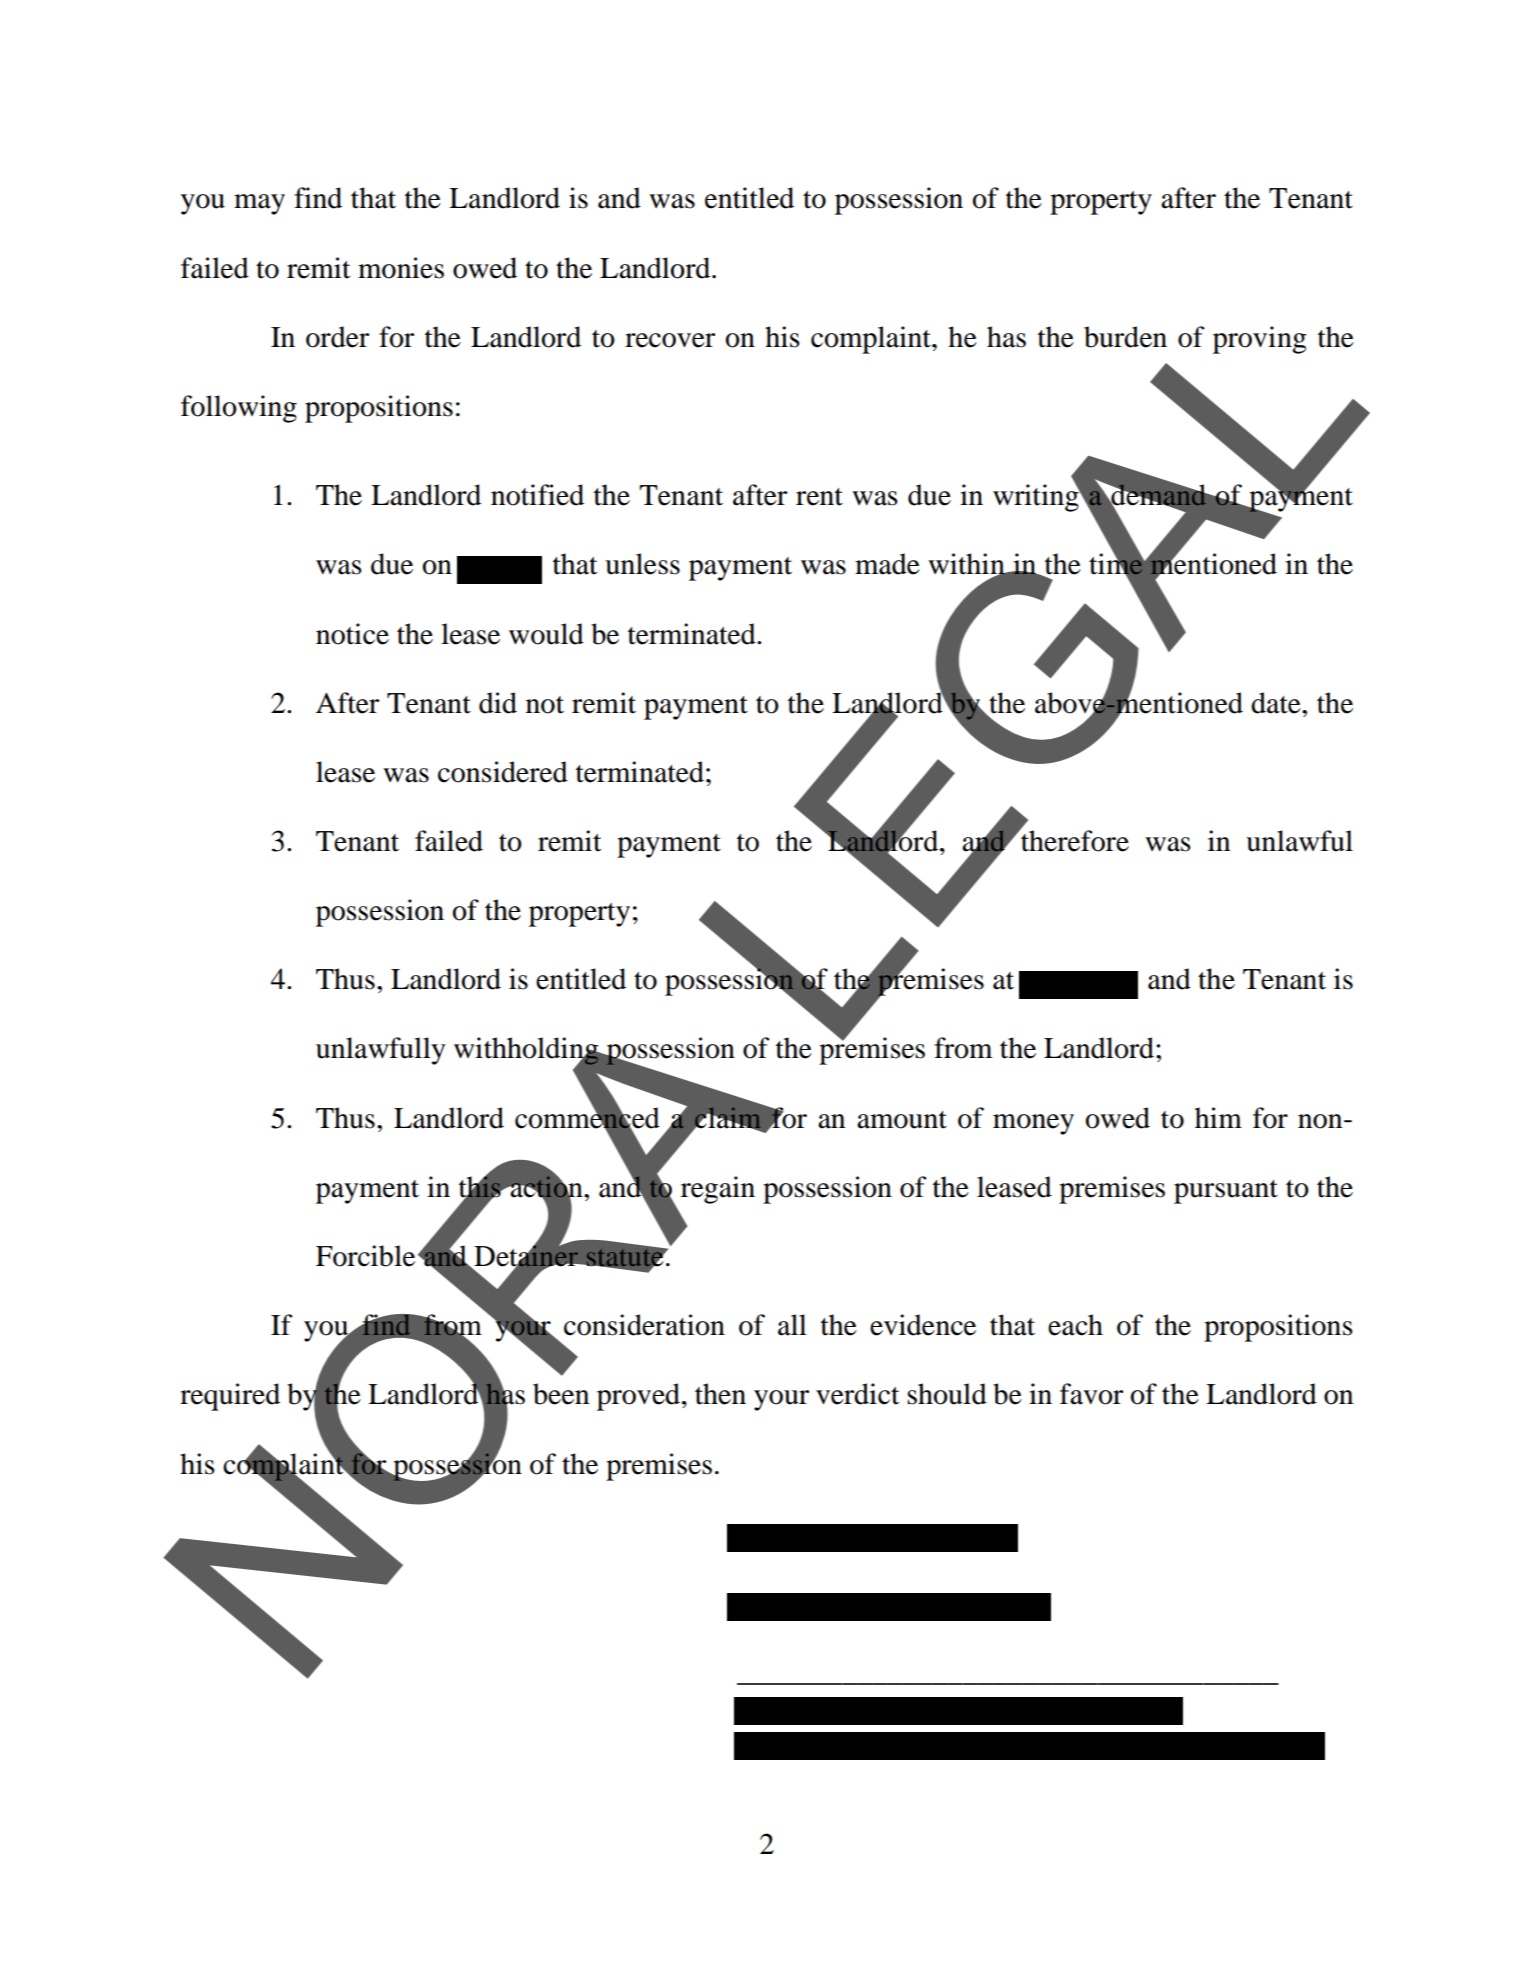 The height and width of the image is (1985, 1534). Describe the element at coordinates (670, 340) in the image. I see `recover` at that location.
